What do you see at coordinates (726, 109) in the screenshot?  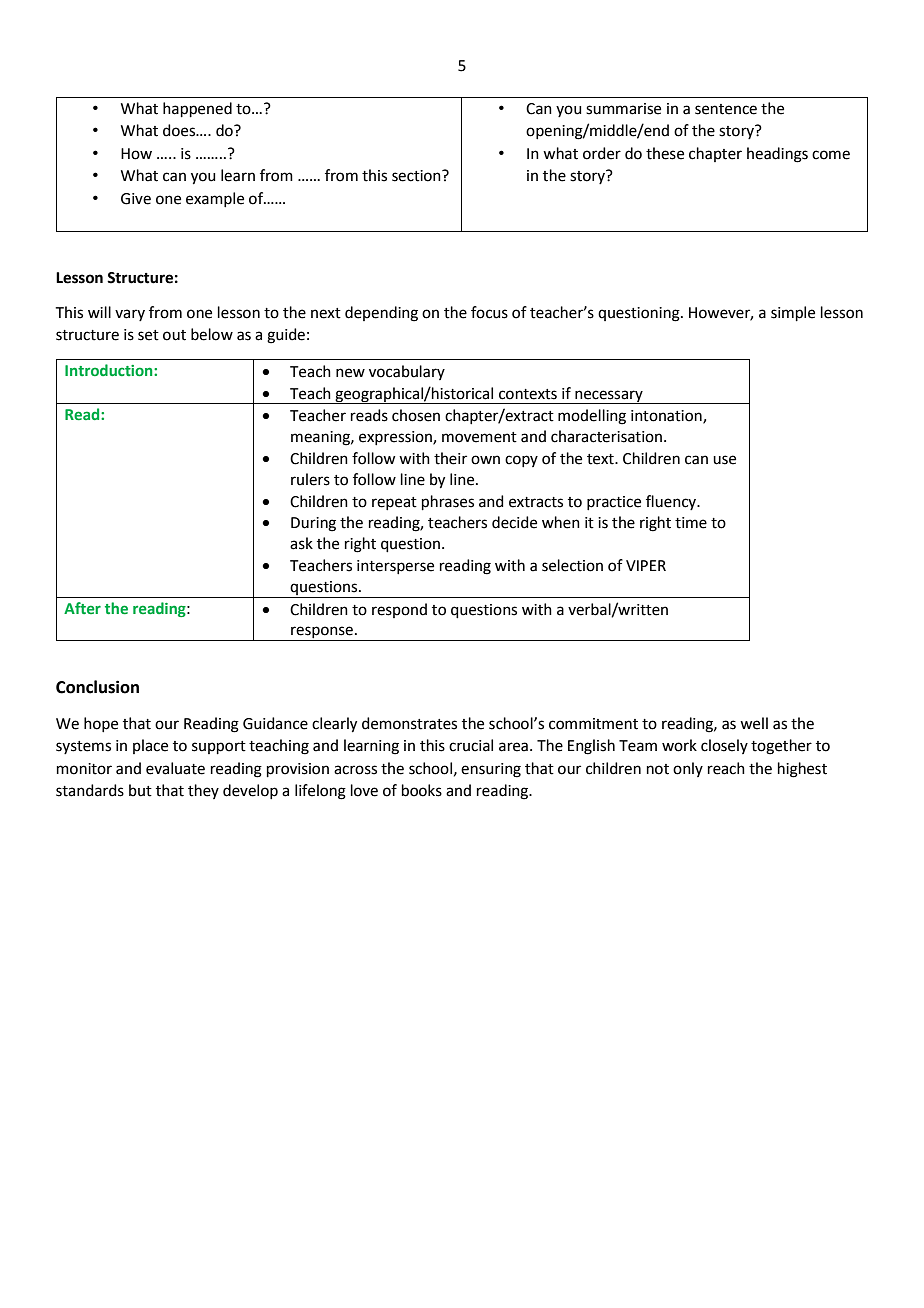 I see `sentence` at bounding box center [726, 109].
